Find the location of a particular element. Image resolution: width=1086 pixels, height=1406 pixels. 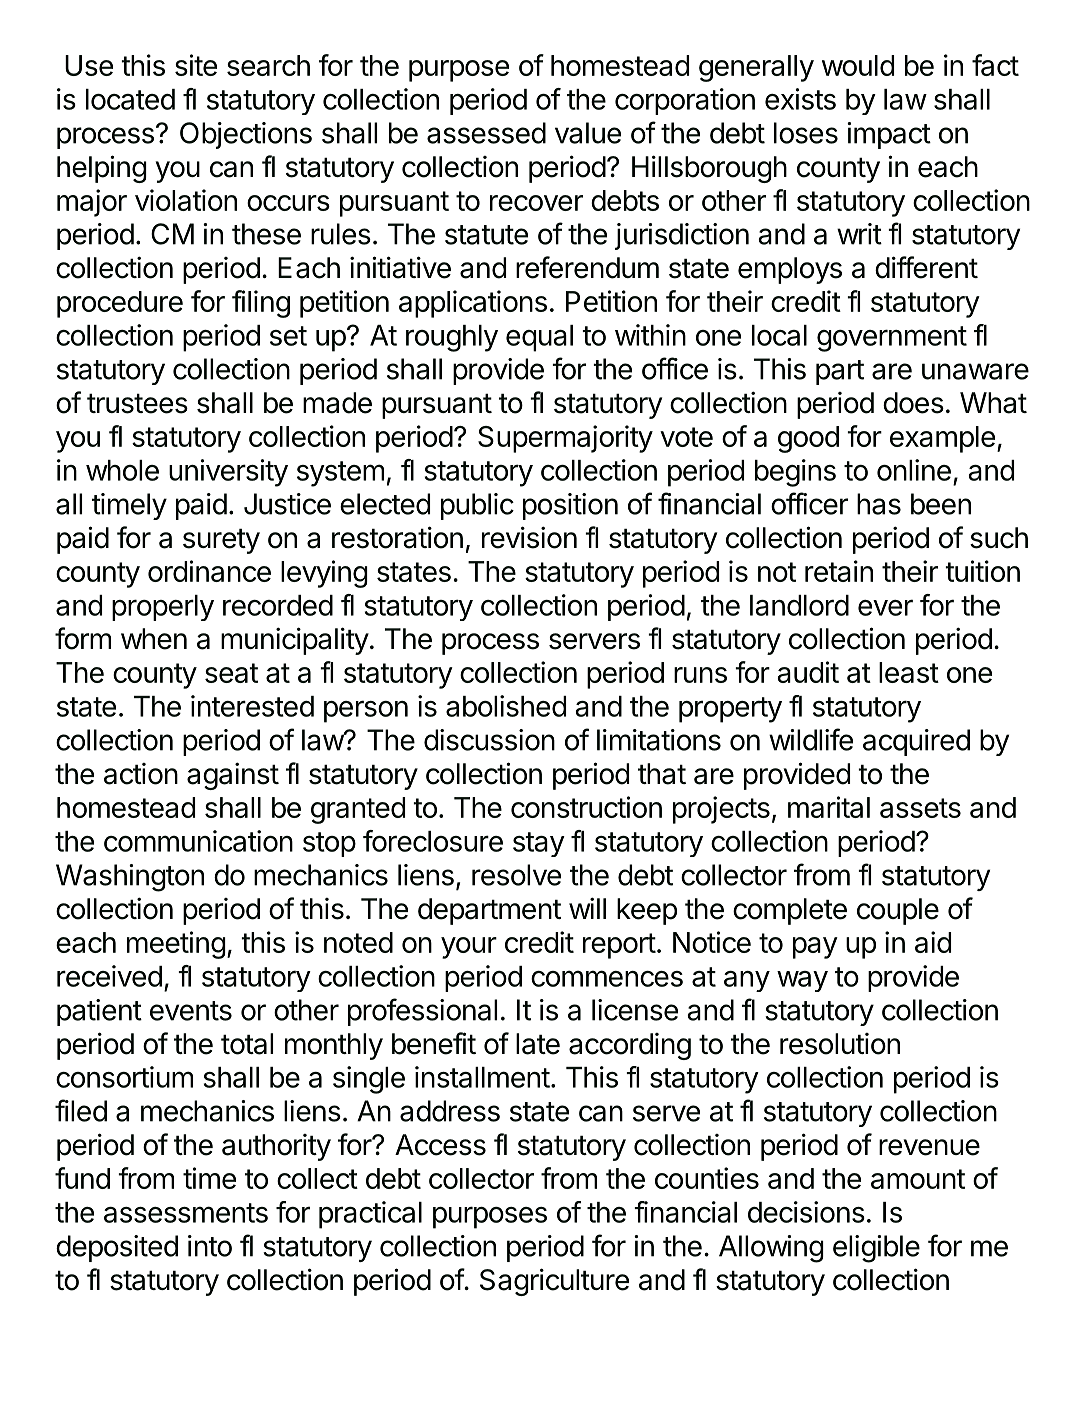

assessments is located at coordinates (186, 1213).
